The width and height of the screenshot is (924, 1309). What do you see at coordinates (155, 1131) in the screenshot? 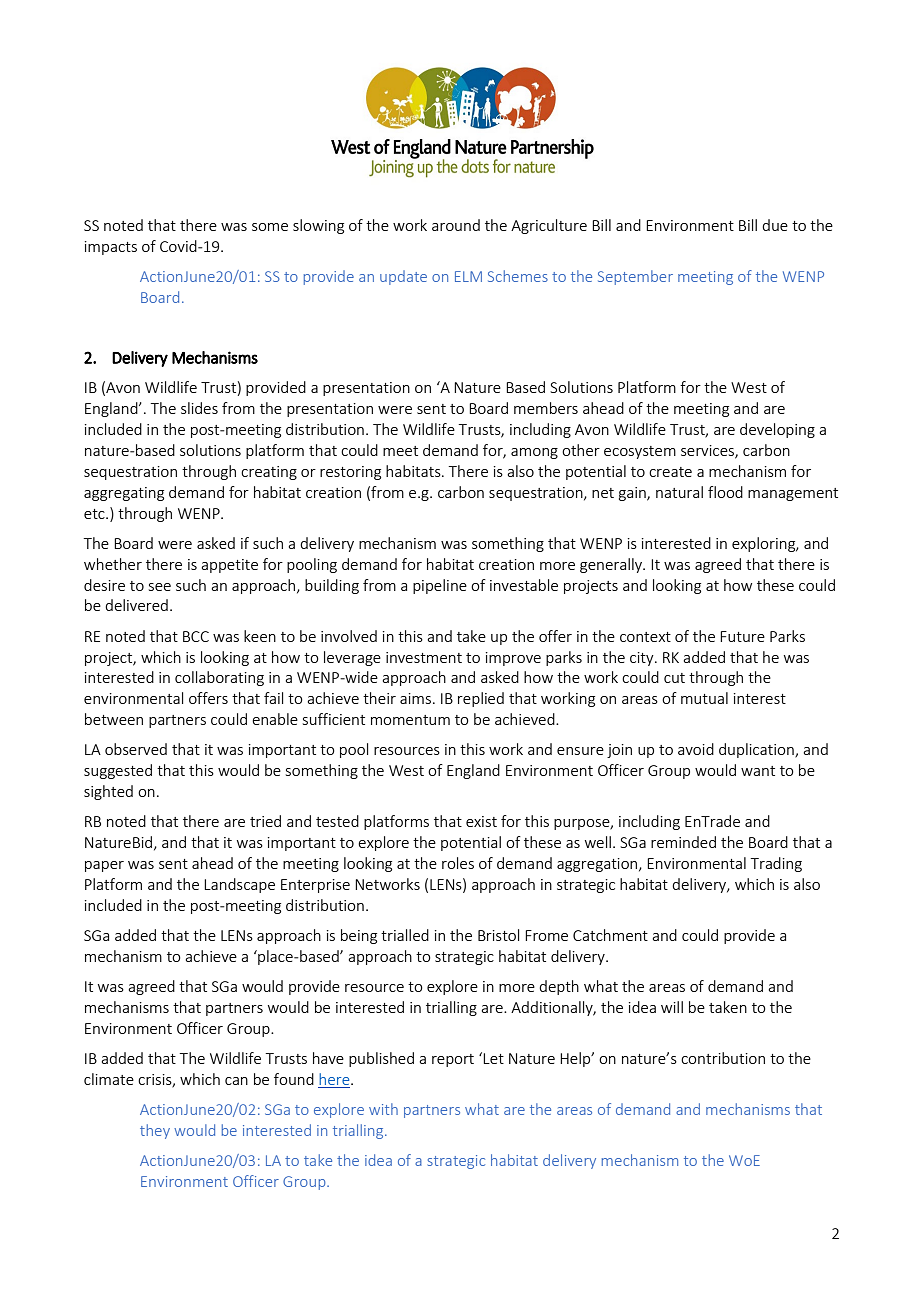
I see `they` at bounding box center [155, 1131].
